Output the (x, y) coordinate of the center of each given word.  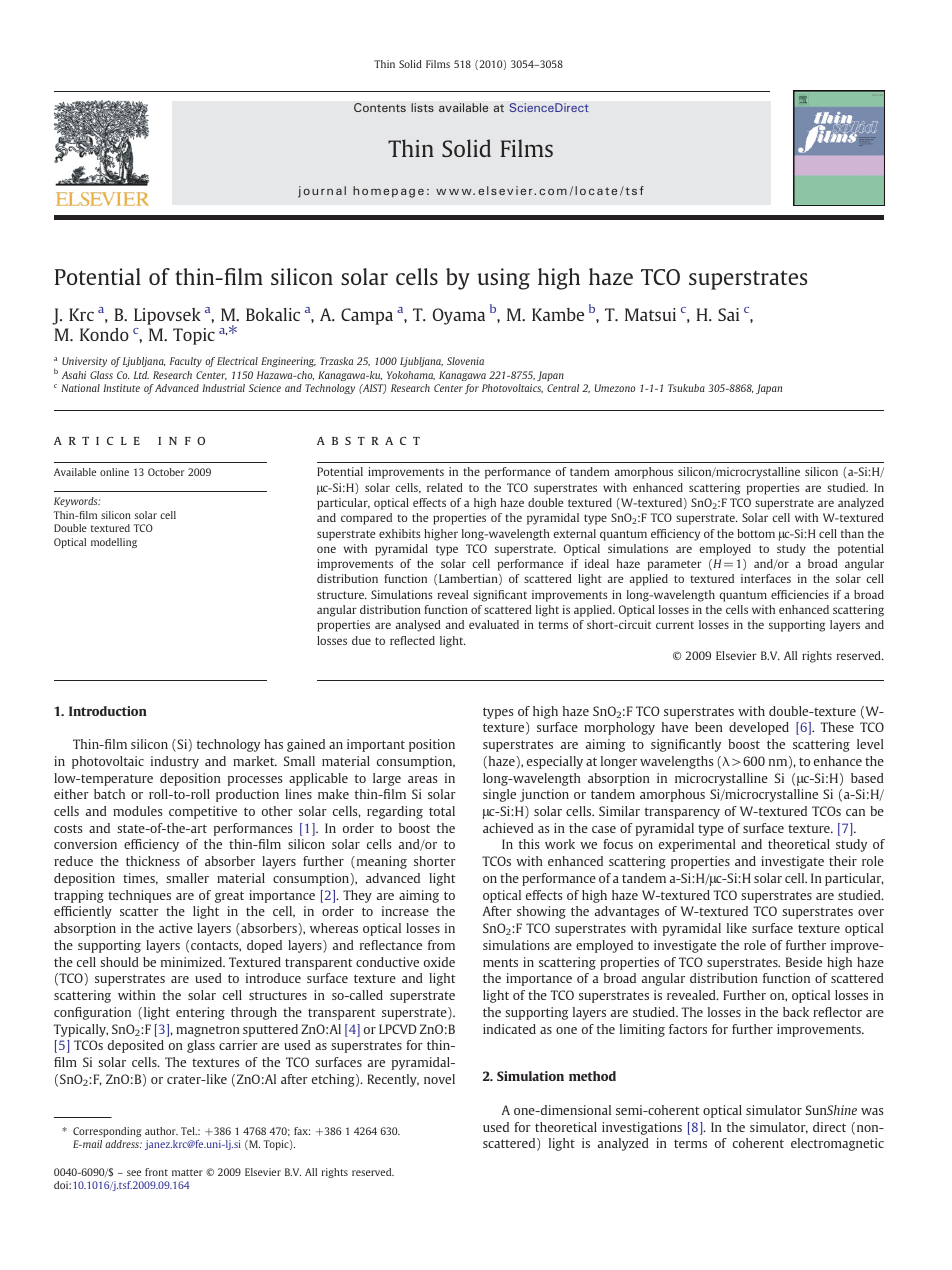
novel (439, 1079)
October (166, 472)
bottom (756, 533)
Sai (728, 314)
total (442, 811)
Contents (380, 107)
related (445, 487)
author (161, 1131)
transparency (682, 813)
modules (137, 811)
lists (422, 107)
